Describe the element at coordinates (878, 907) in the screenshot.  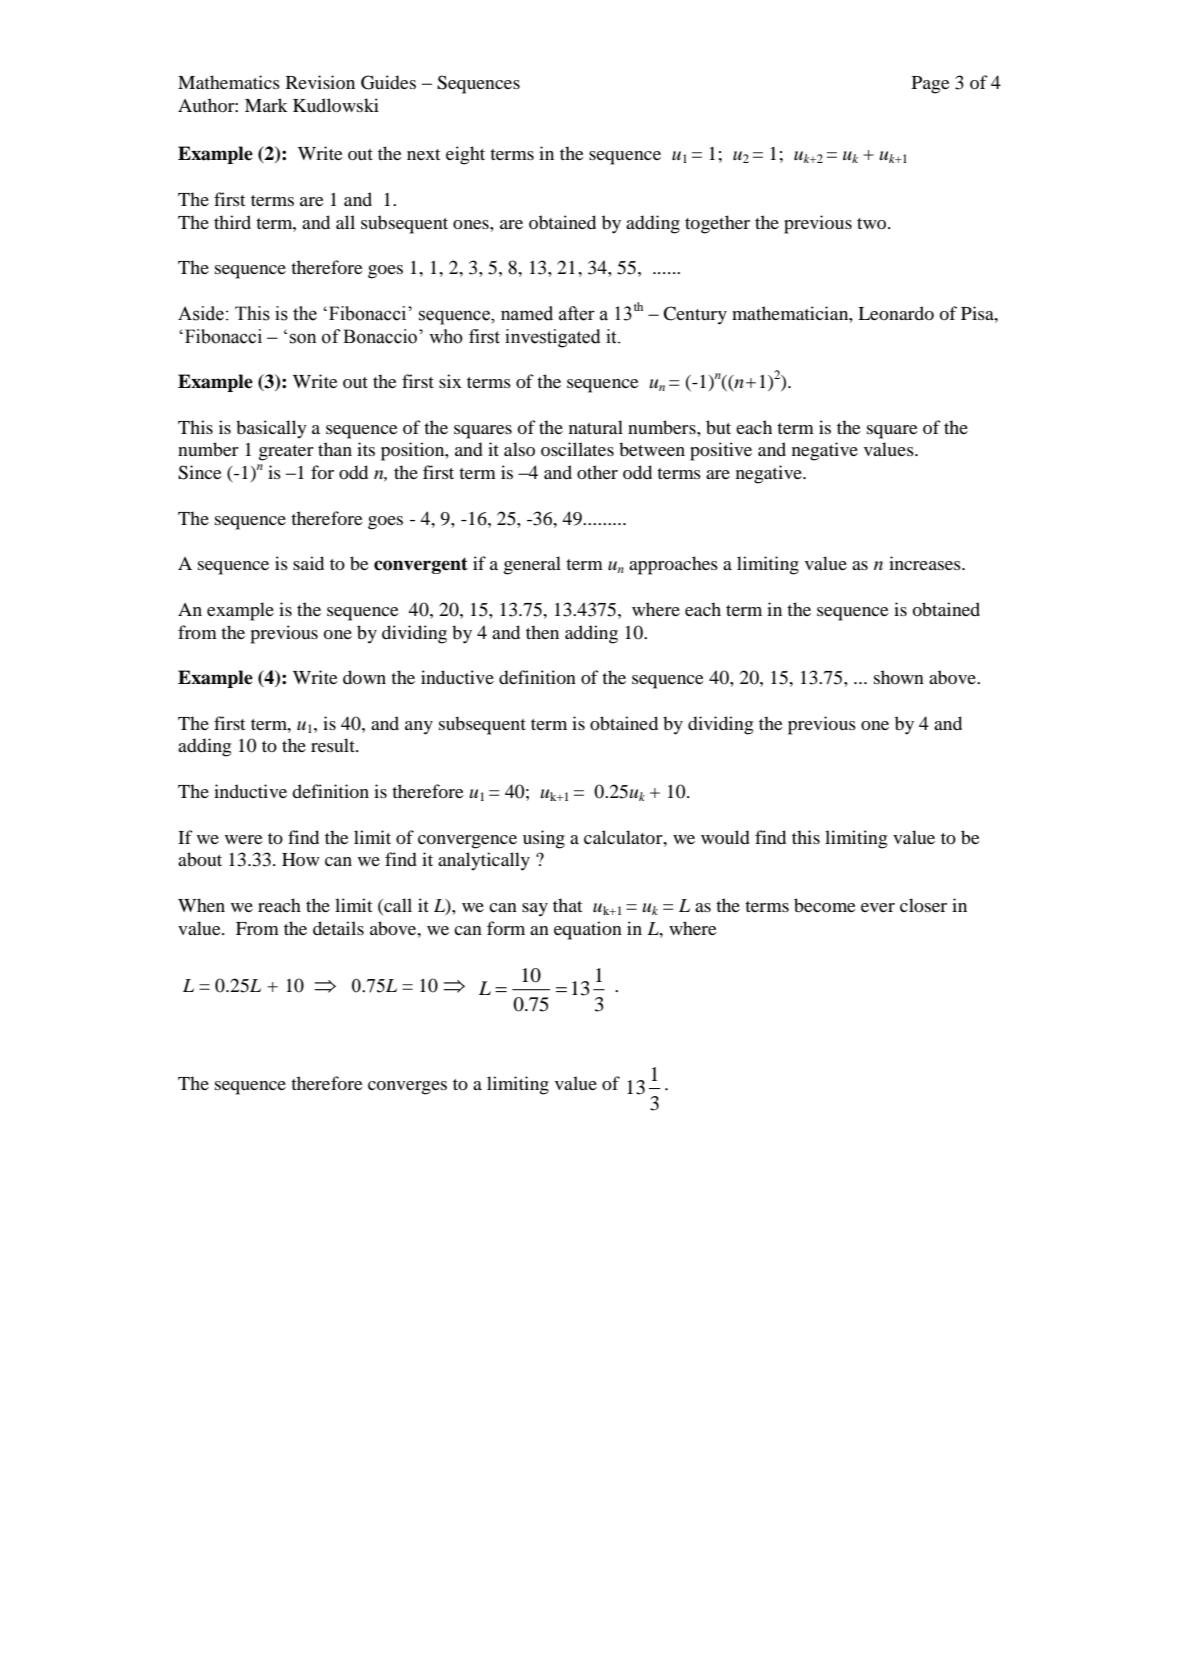
I see `ever` at that location.
